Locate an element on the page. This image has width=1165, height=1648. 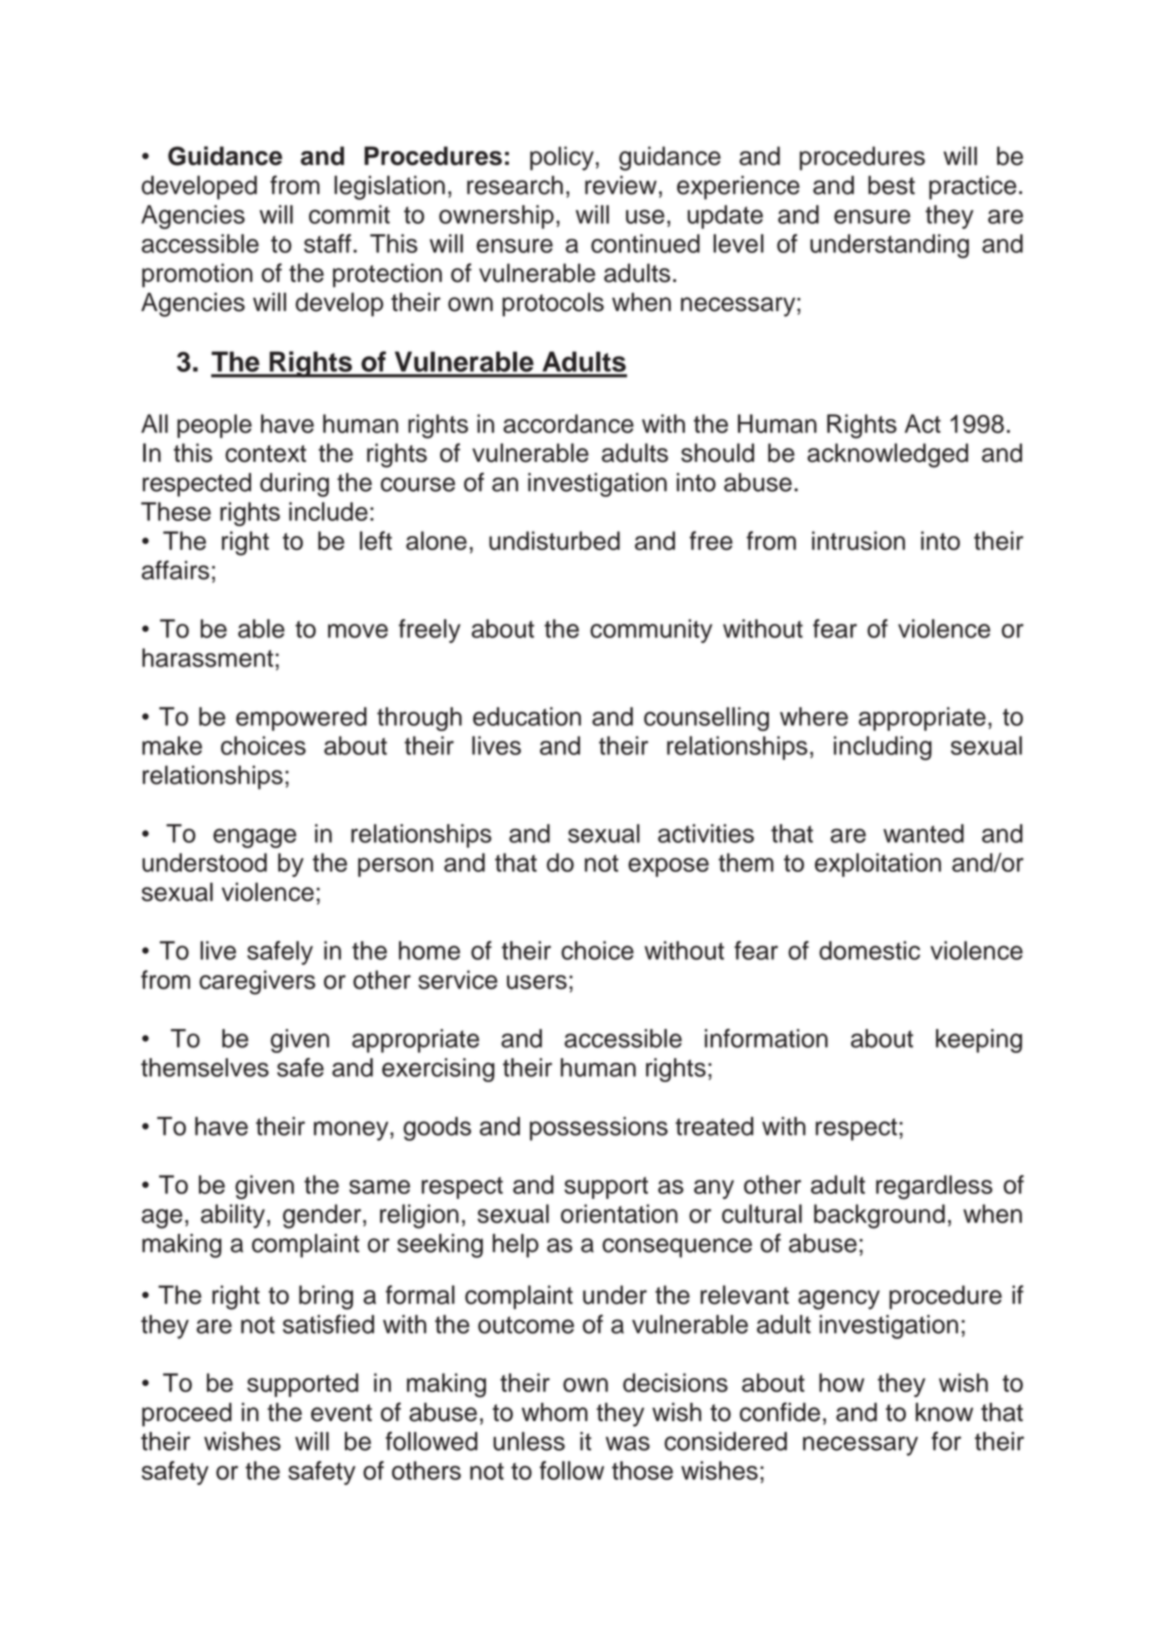
best is located at coordinates (891, 185).
